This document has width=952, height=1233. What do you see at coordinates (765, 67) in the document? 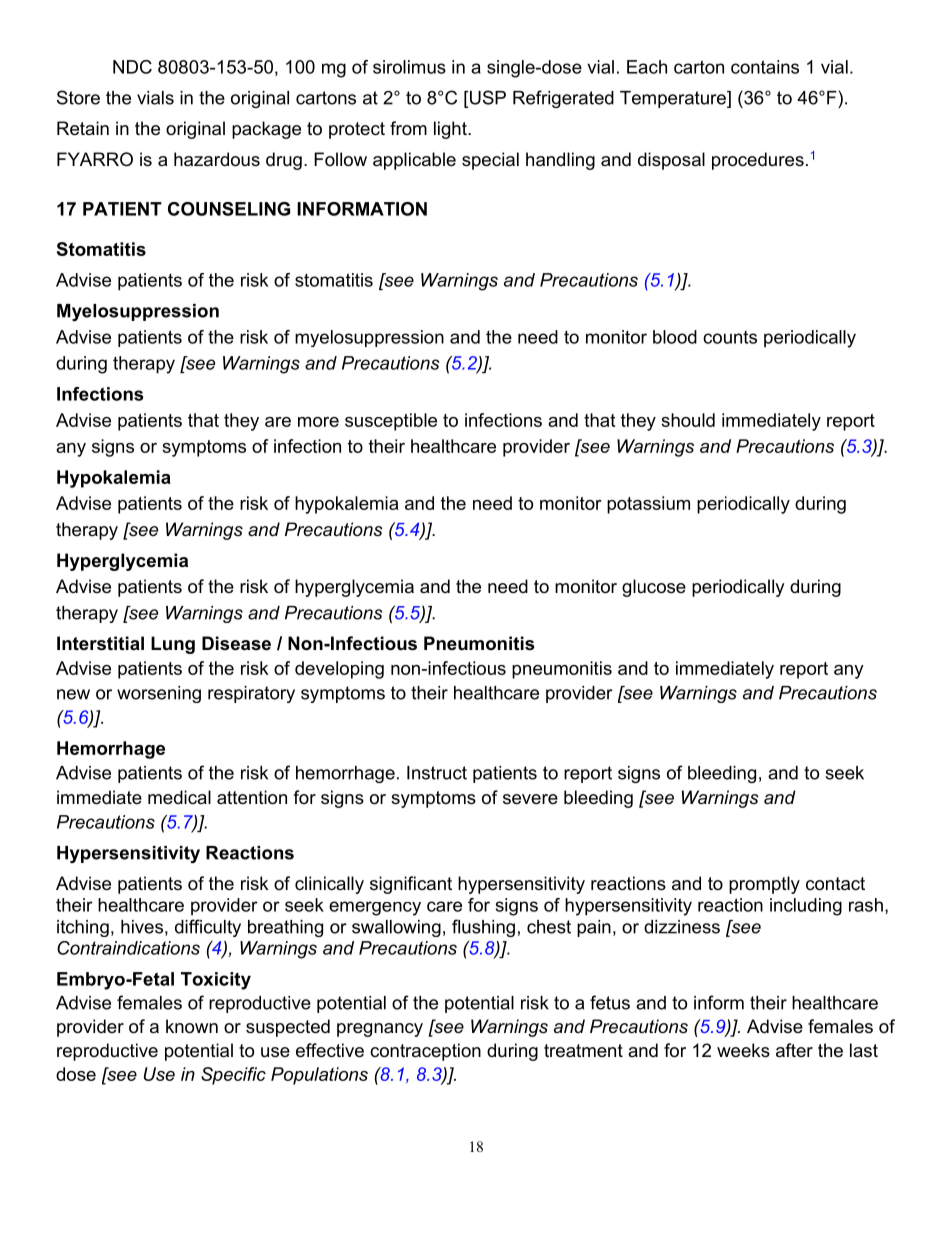
I see `contains` at bounding box center [765, 67].
